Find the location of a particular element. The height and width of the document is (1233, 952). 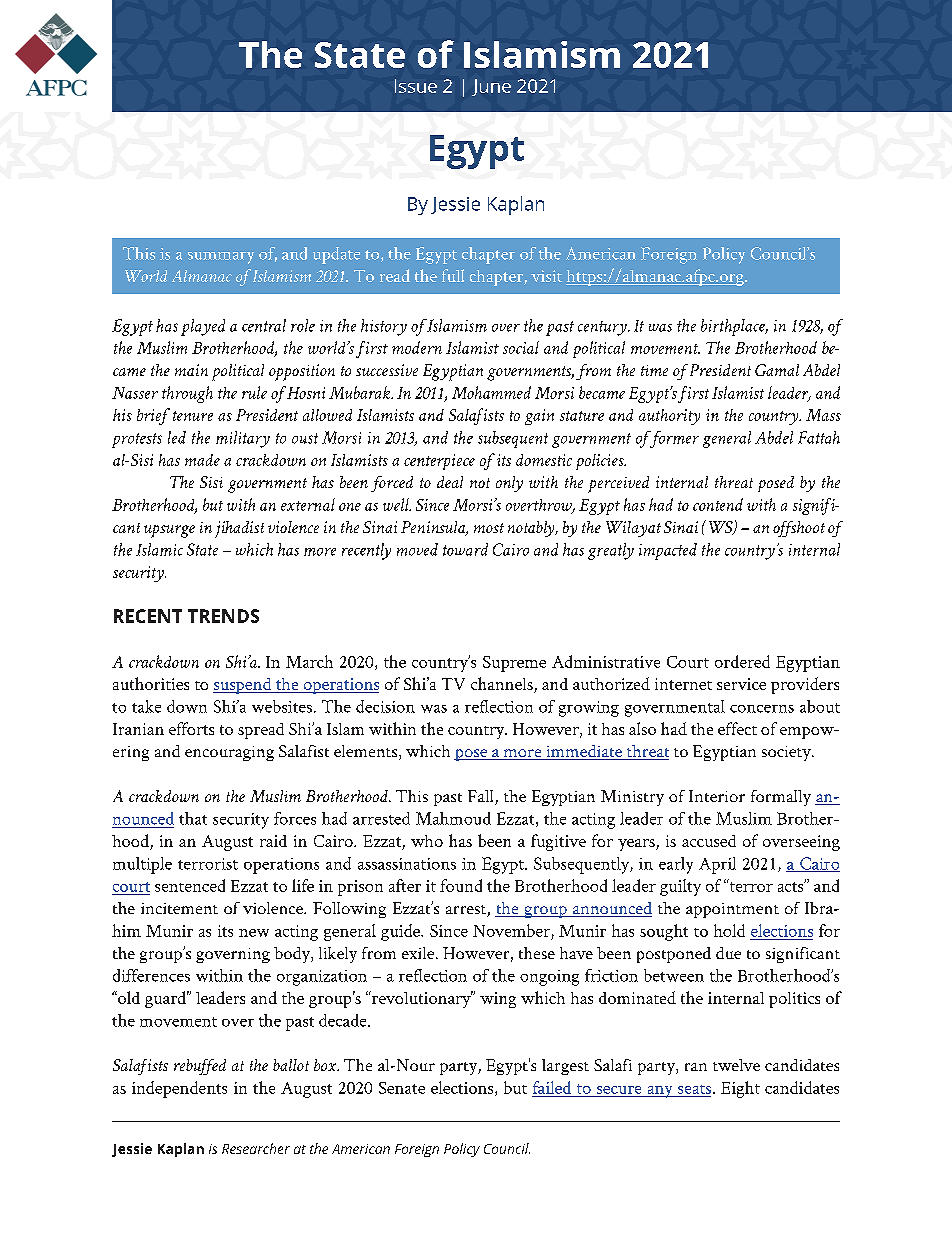

TRENDS is located at coordinates (223, 616).
